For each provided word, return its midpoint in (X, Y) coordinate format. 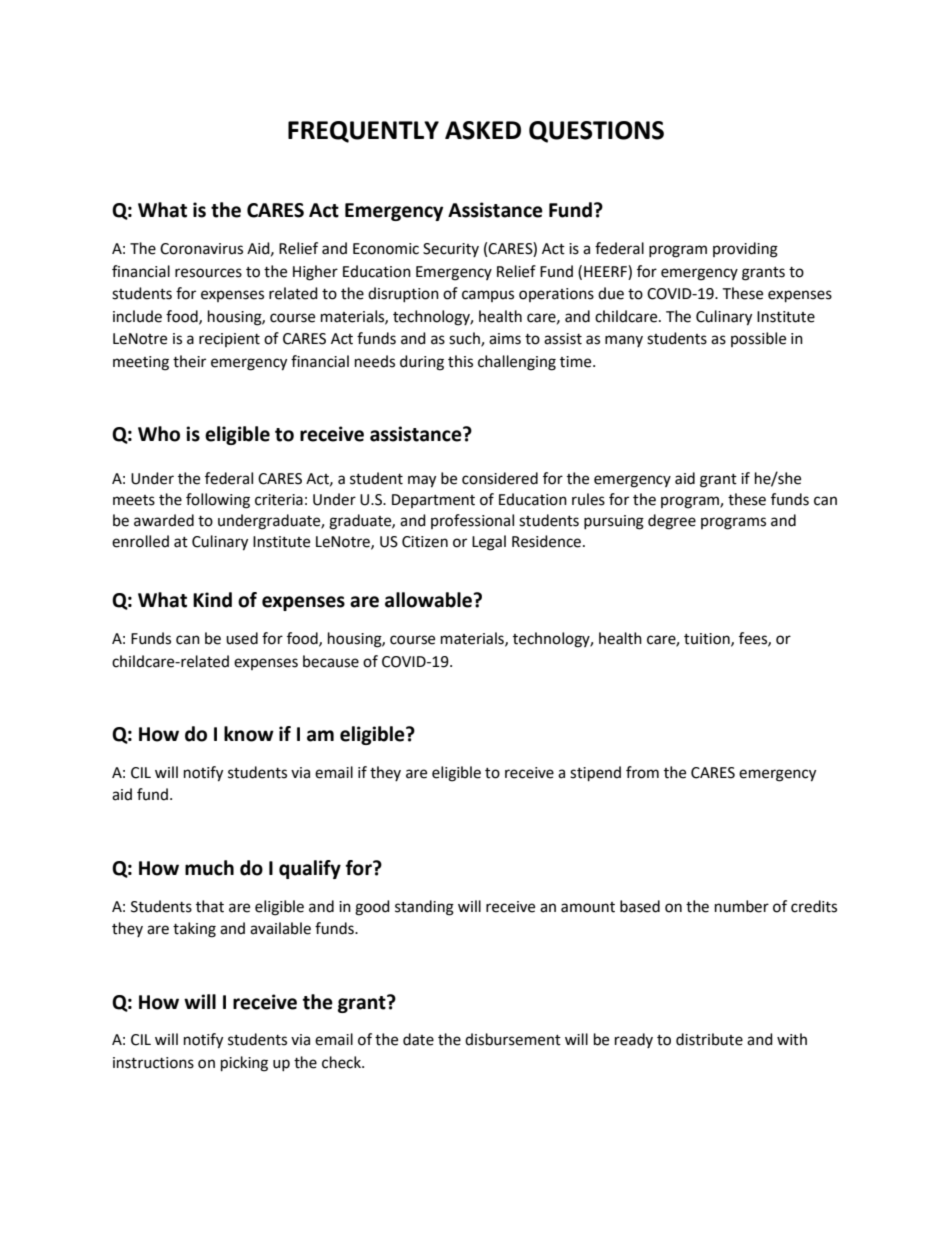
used (242, 638)
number (742, 906)
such (465, 339)
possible (758, 339)
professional (472, 521)
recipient (229, 340)
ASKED (483, 130)
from (642, 772)
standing (424, 908)
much (209, 868)
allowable (428, 600)
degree (672, 522)
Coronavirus (201, 249)
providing (745, 250)
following (218, 501)
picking (244, 1064)
